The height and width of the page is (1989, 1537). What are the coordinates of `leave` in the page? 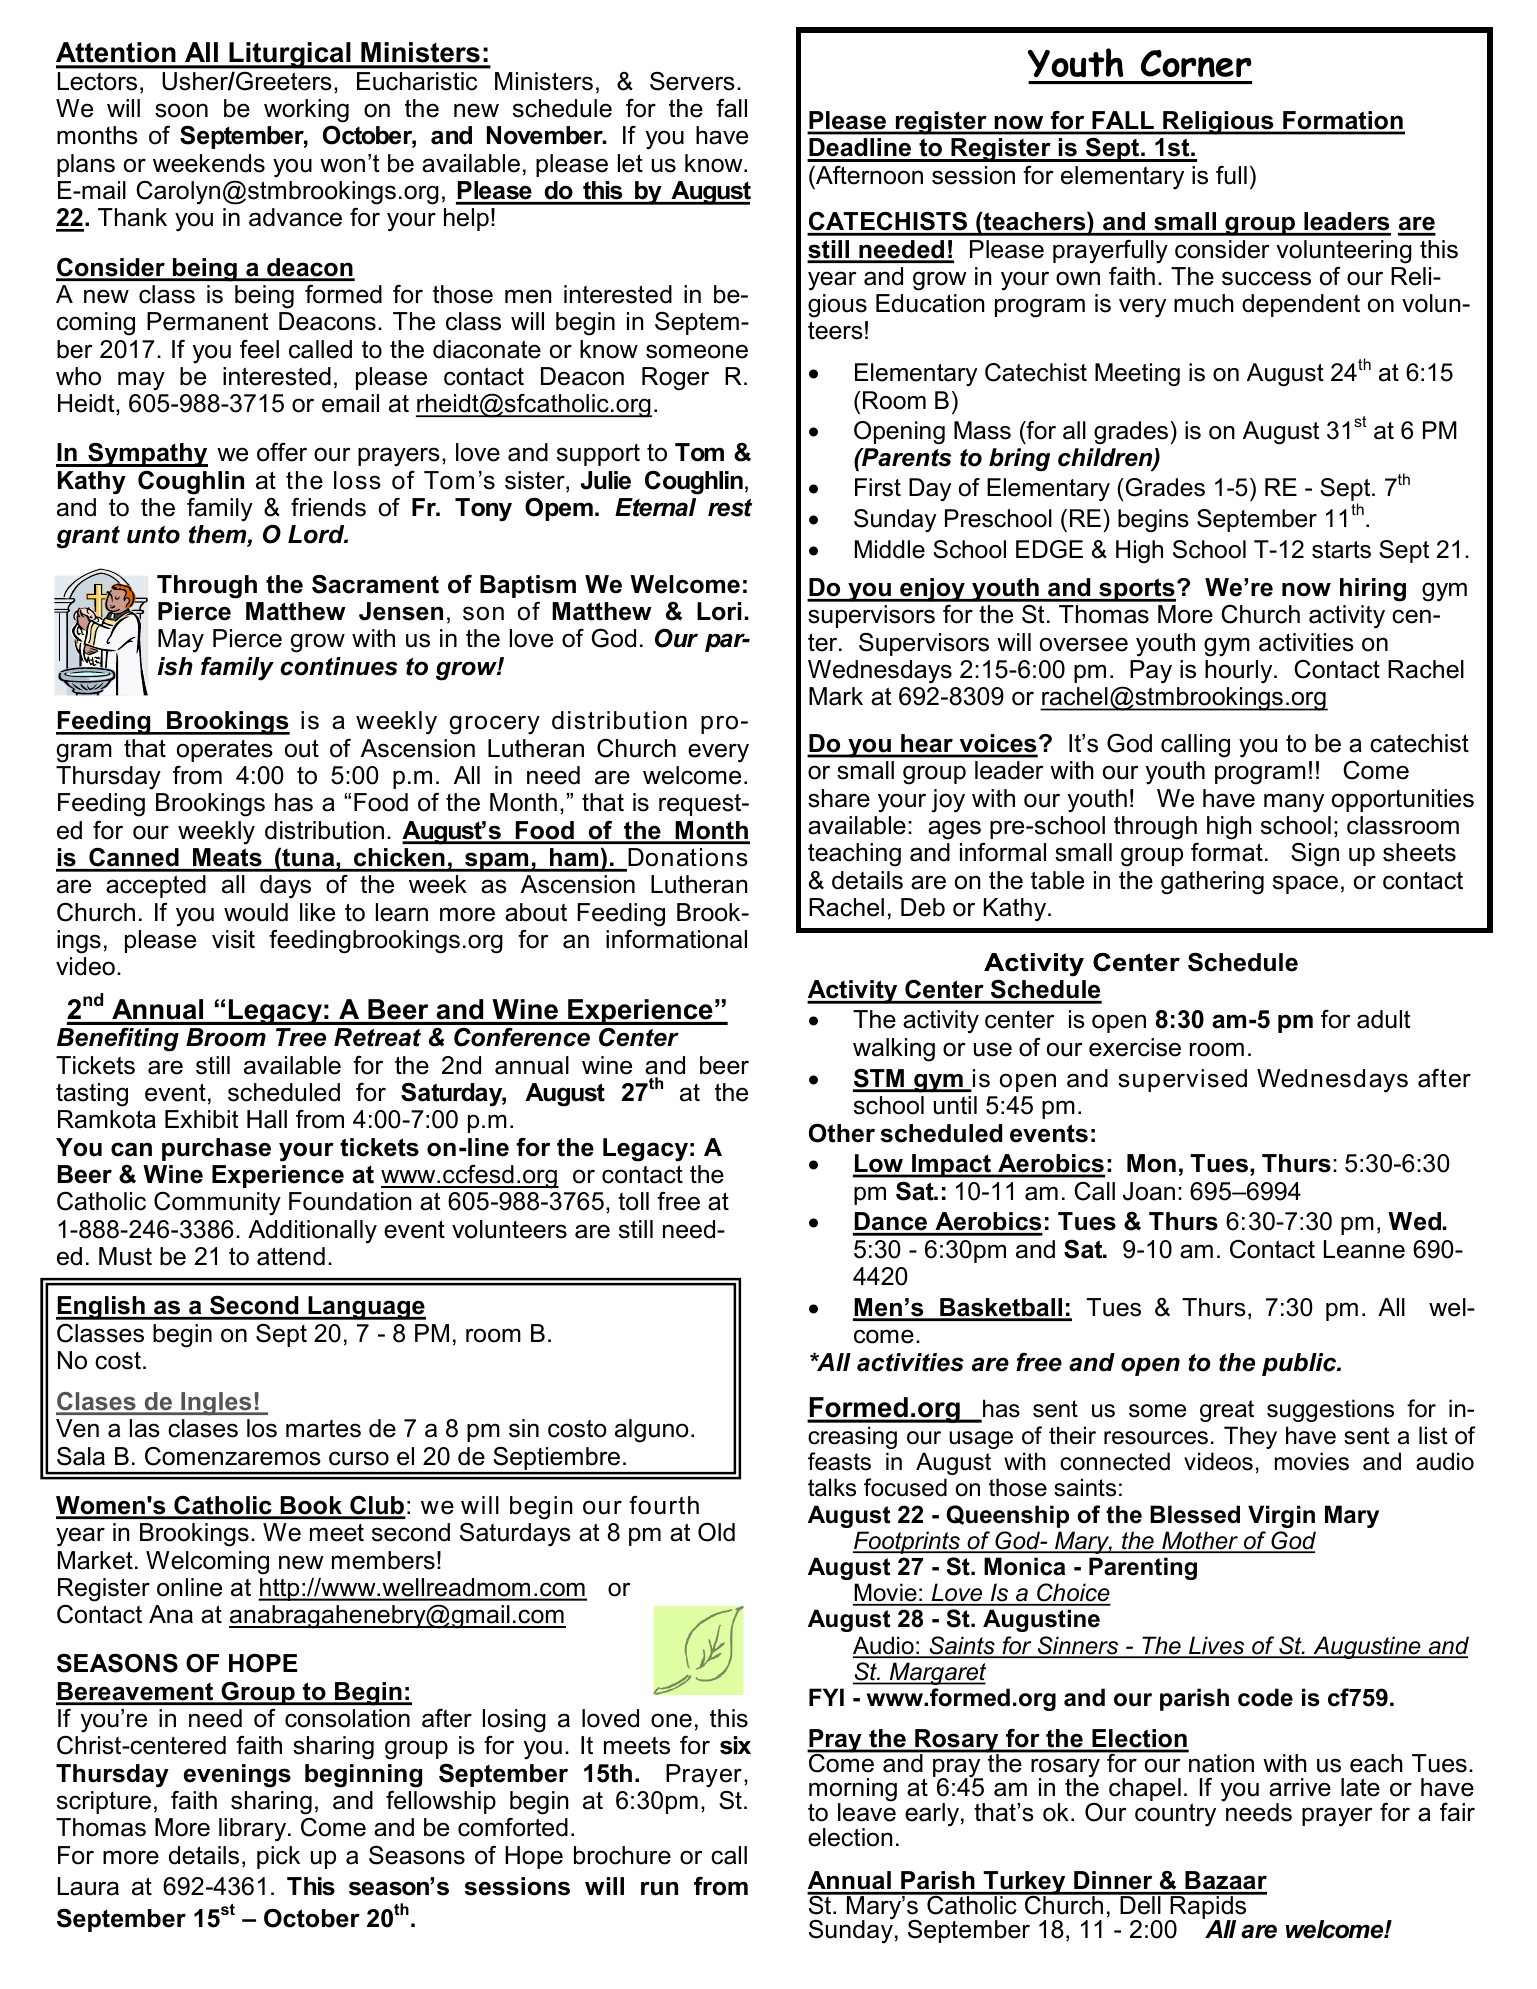 It's located at (867, 1811).
